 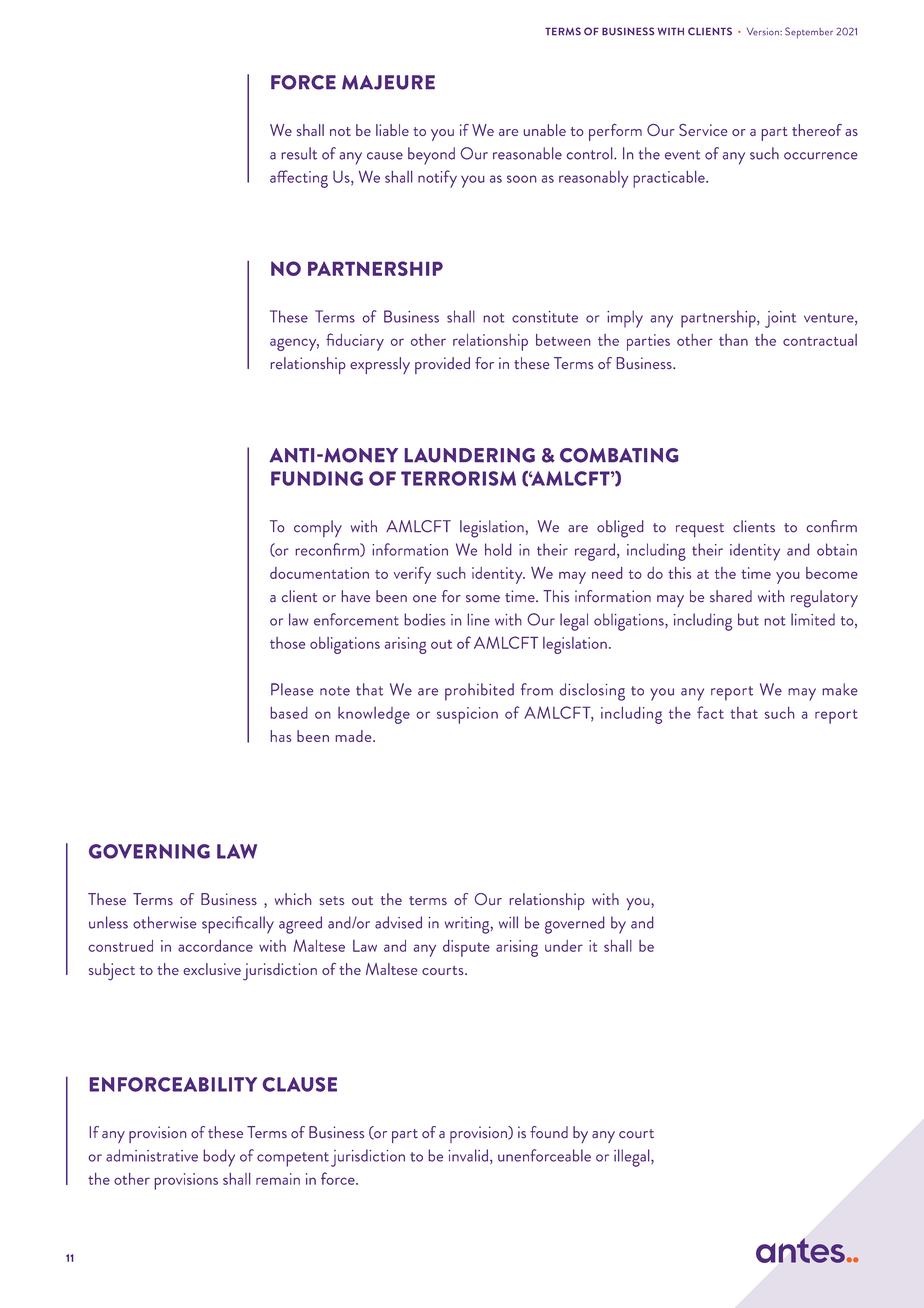 What do you see at coordinates (483, 599) in the page?
I see `some` at bounding box center [483, 599].
